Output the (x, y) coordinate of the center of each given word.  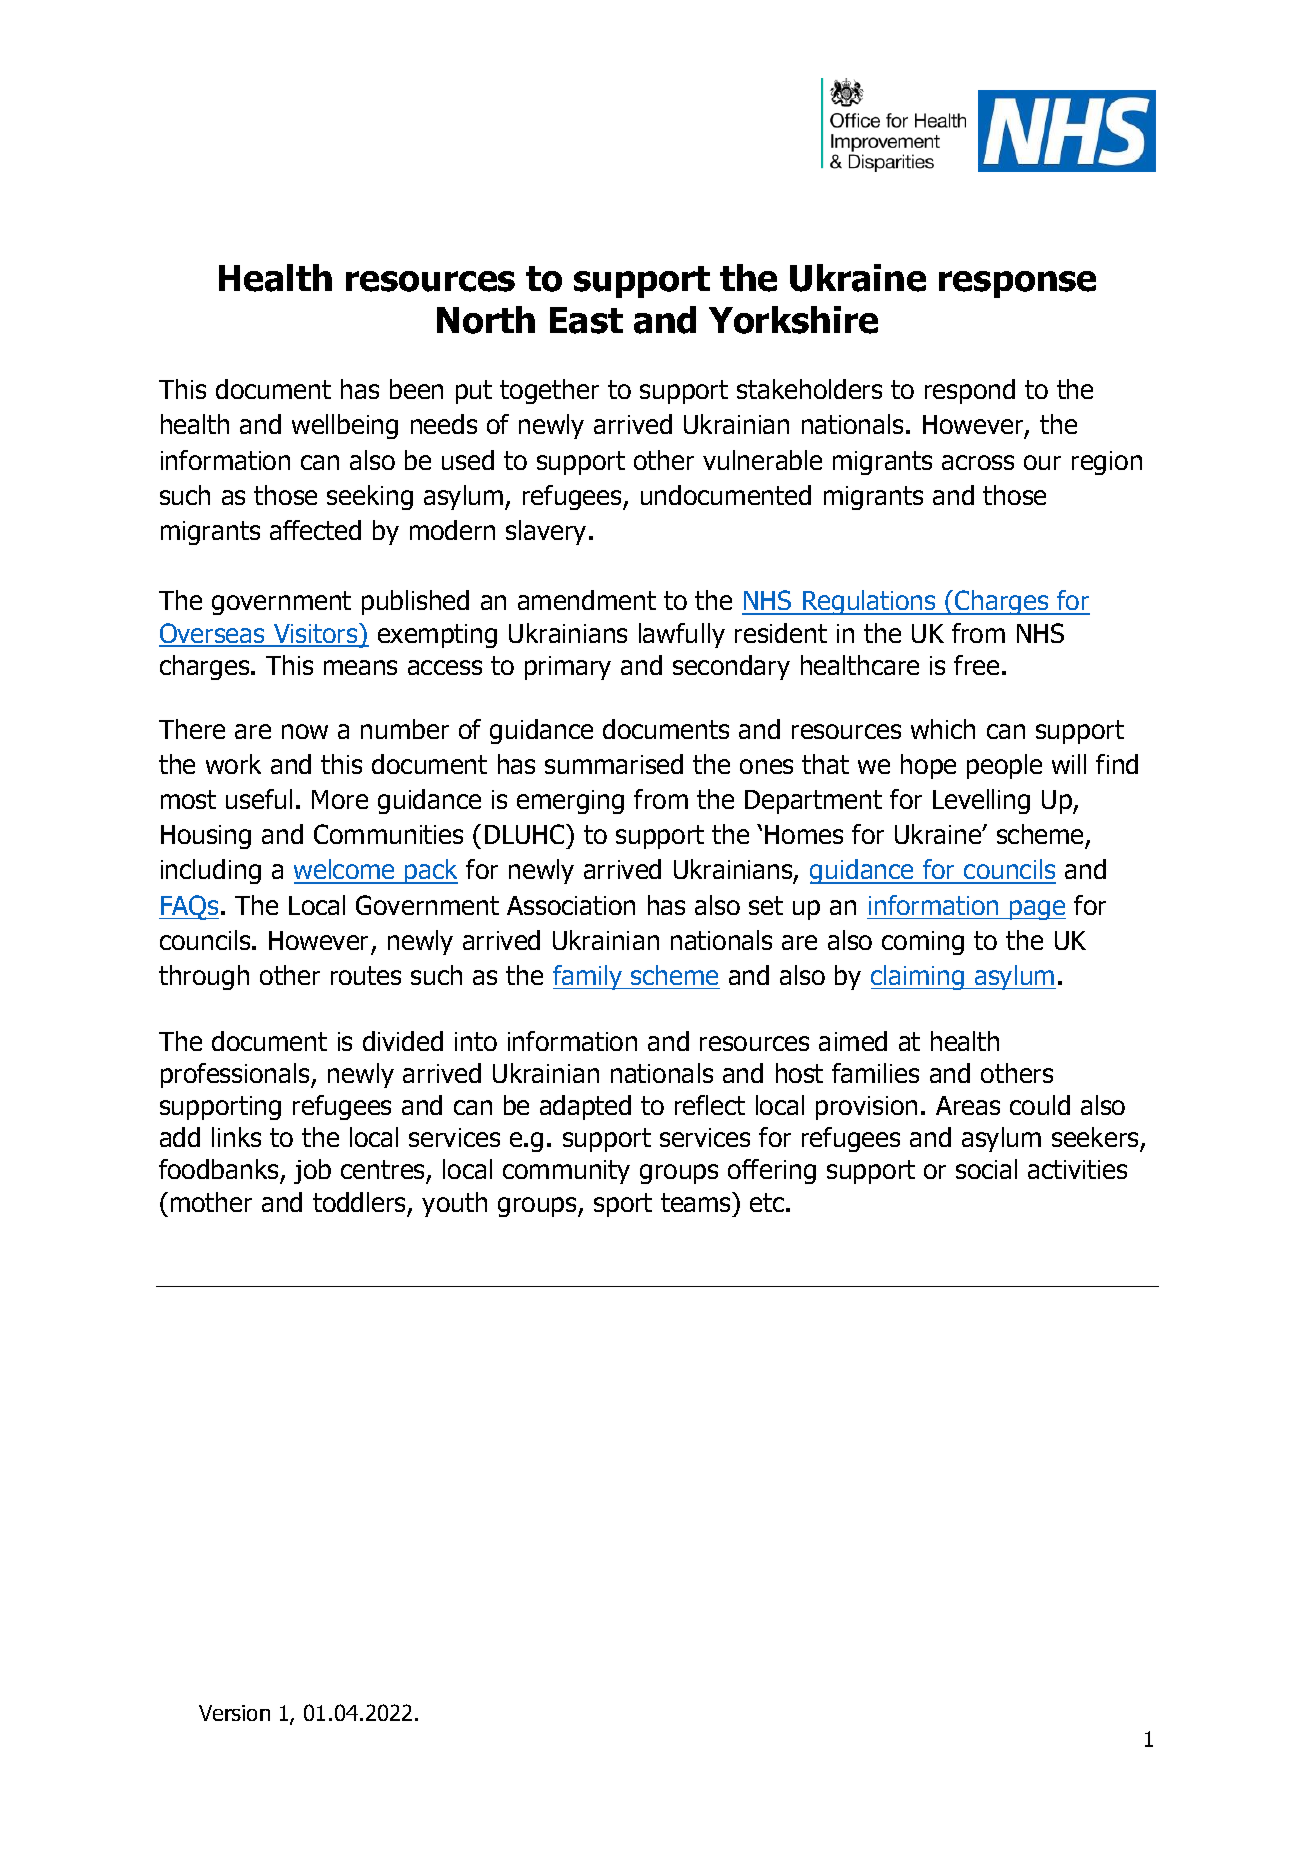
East (586, 320)
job (312, 1171)
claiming (919, 977)
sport (623, 1205)
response (1017, 284)
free (976, 665)
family (589, 977)
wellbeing (345, 426)
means (360, 667)
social (986, 1169)
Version (234, 1713)
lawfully (682, 635)
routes (366, 975)
